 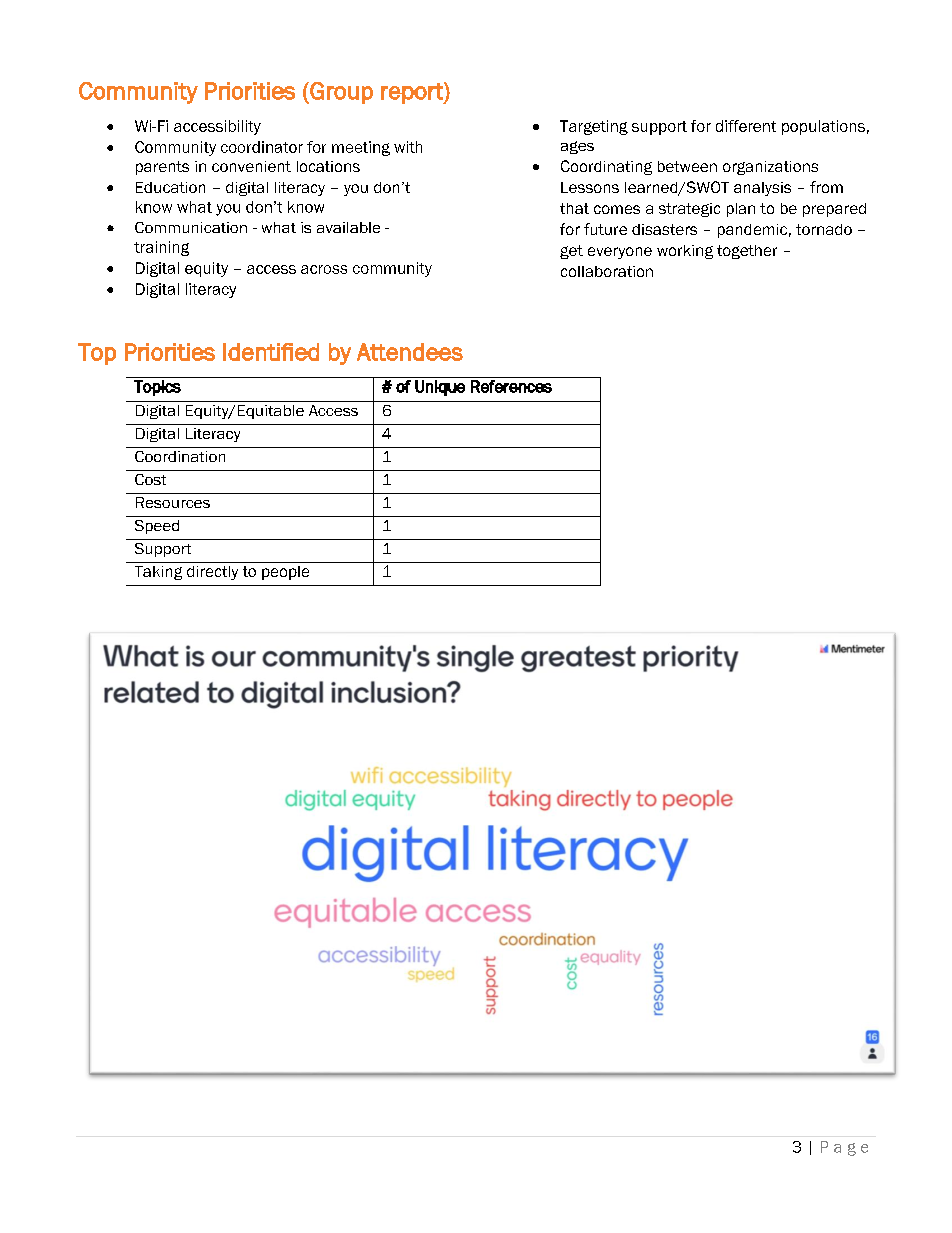 I want to click on Group, so click(x=340, y=93).
